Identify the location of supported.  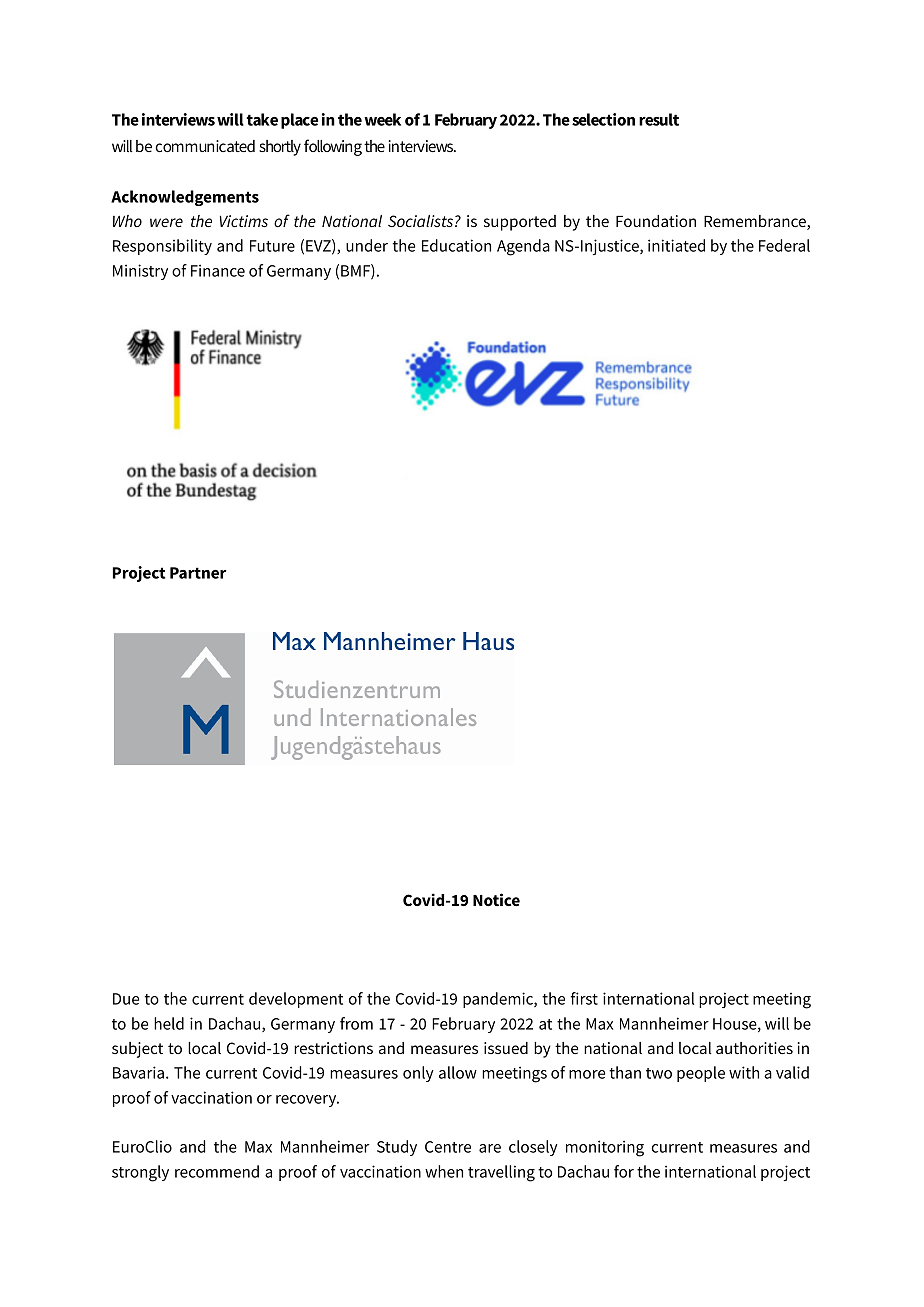
(520, 223).
